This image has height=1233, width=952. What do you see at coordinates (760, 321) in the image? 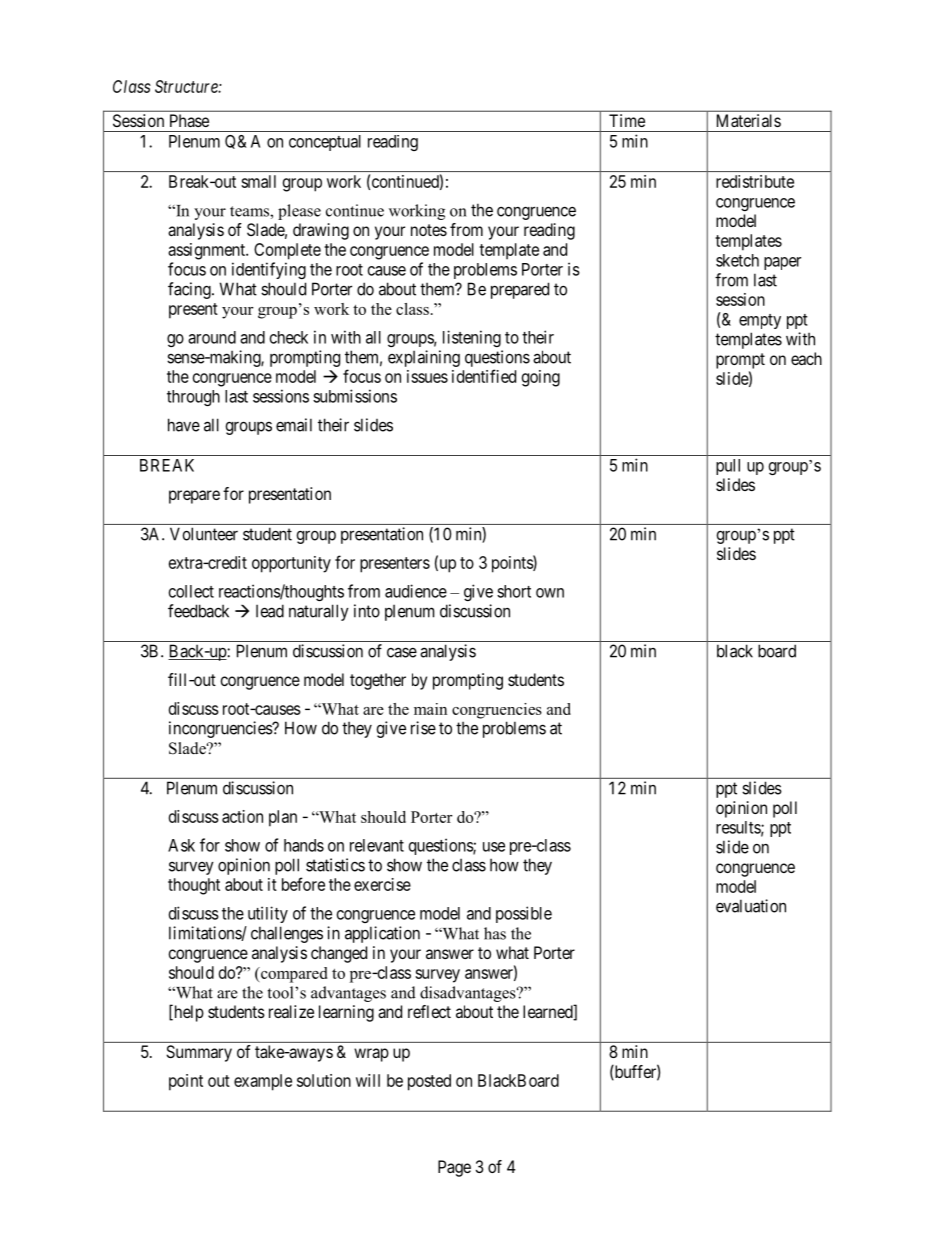
I see `empty` at bounding box center [760, 321].
